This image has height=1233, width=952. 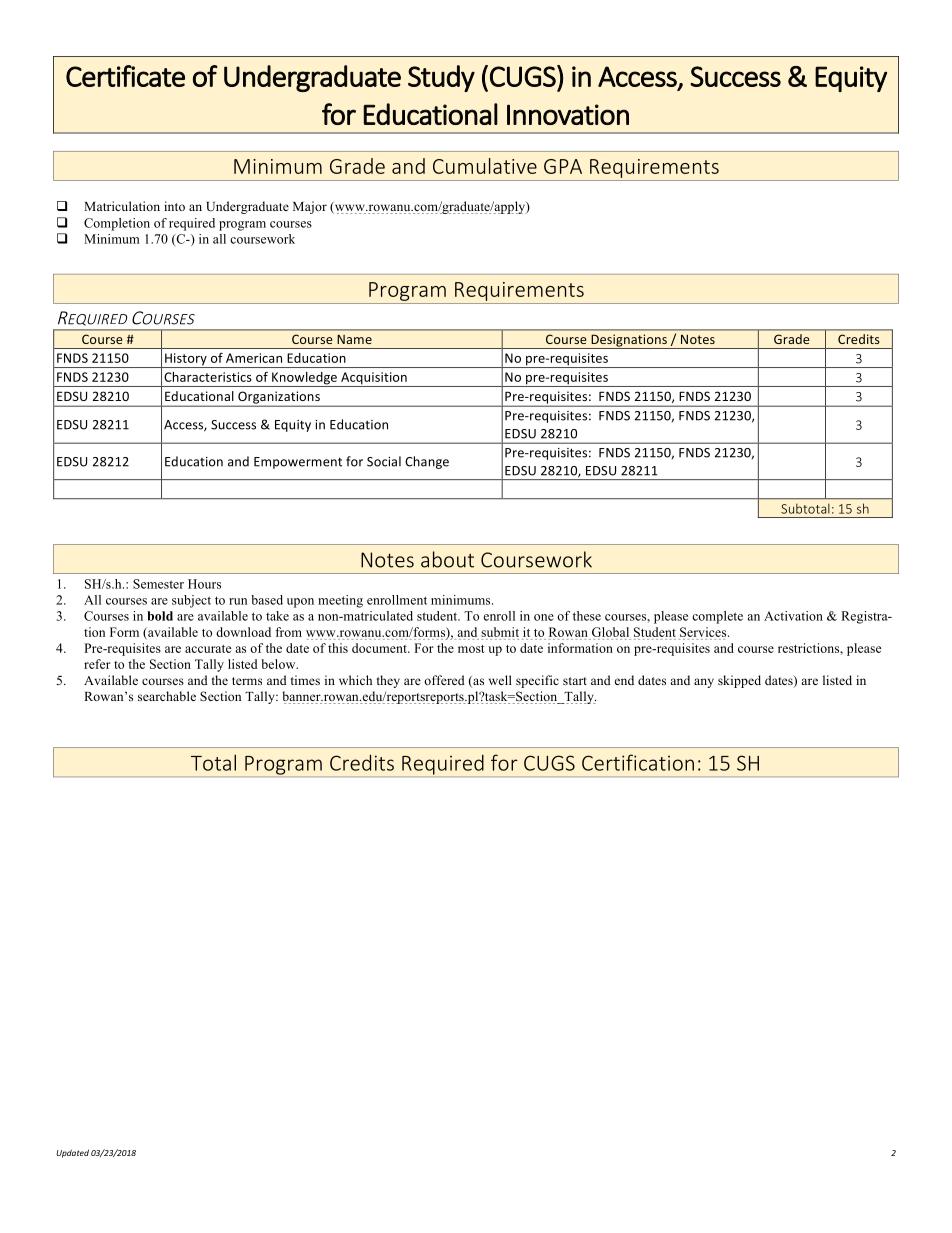 I want to click on Name, so click(x=355, y=339).
